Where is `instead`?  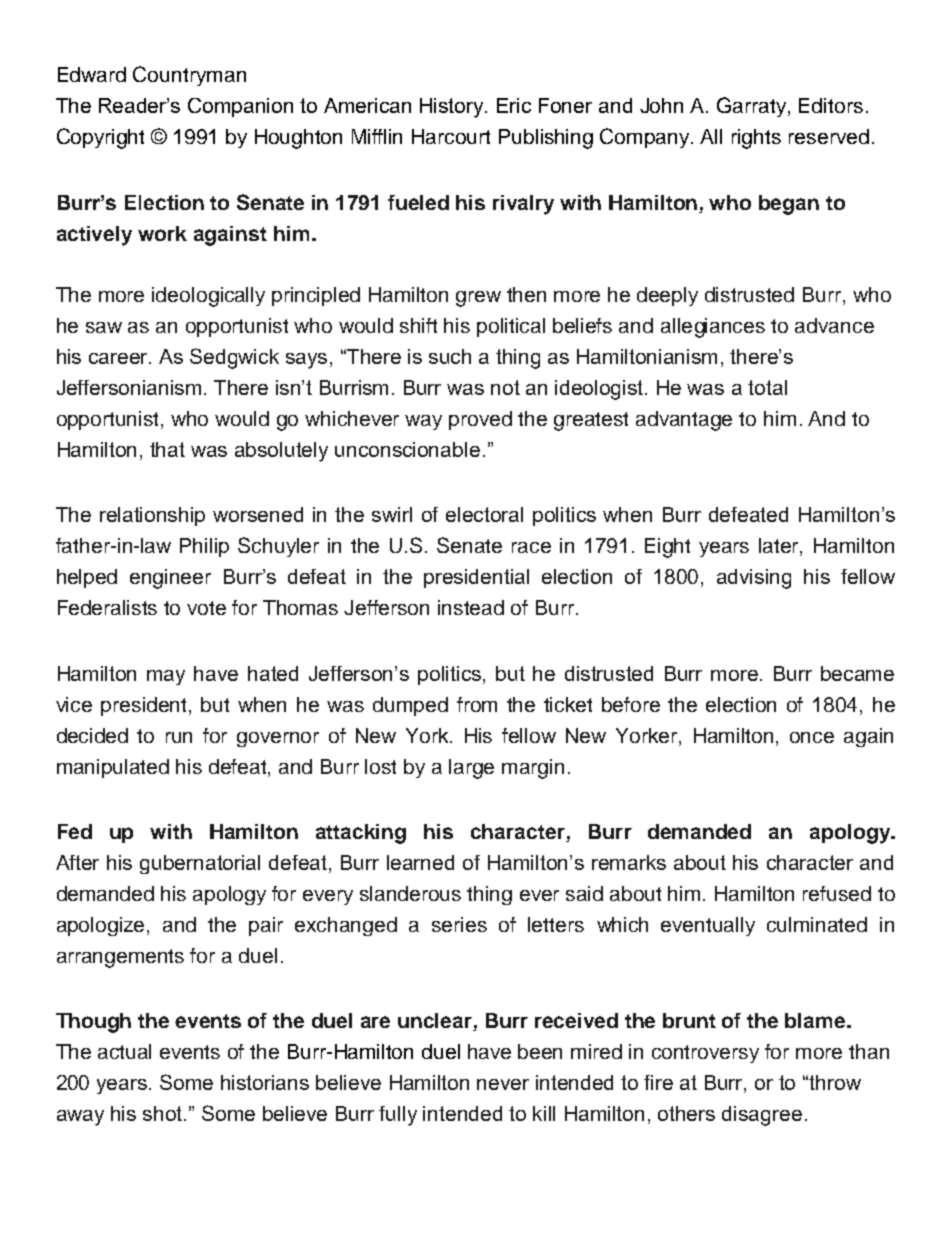 instead is located at coordinates (471, 607).
